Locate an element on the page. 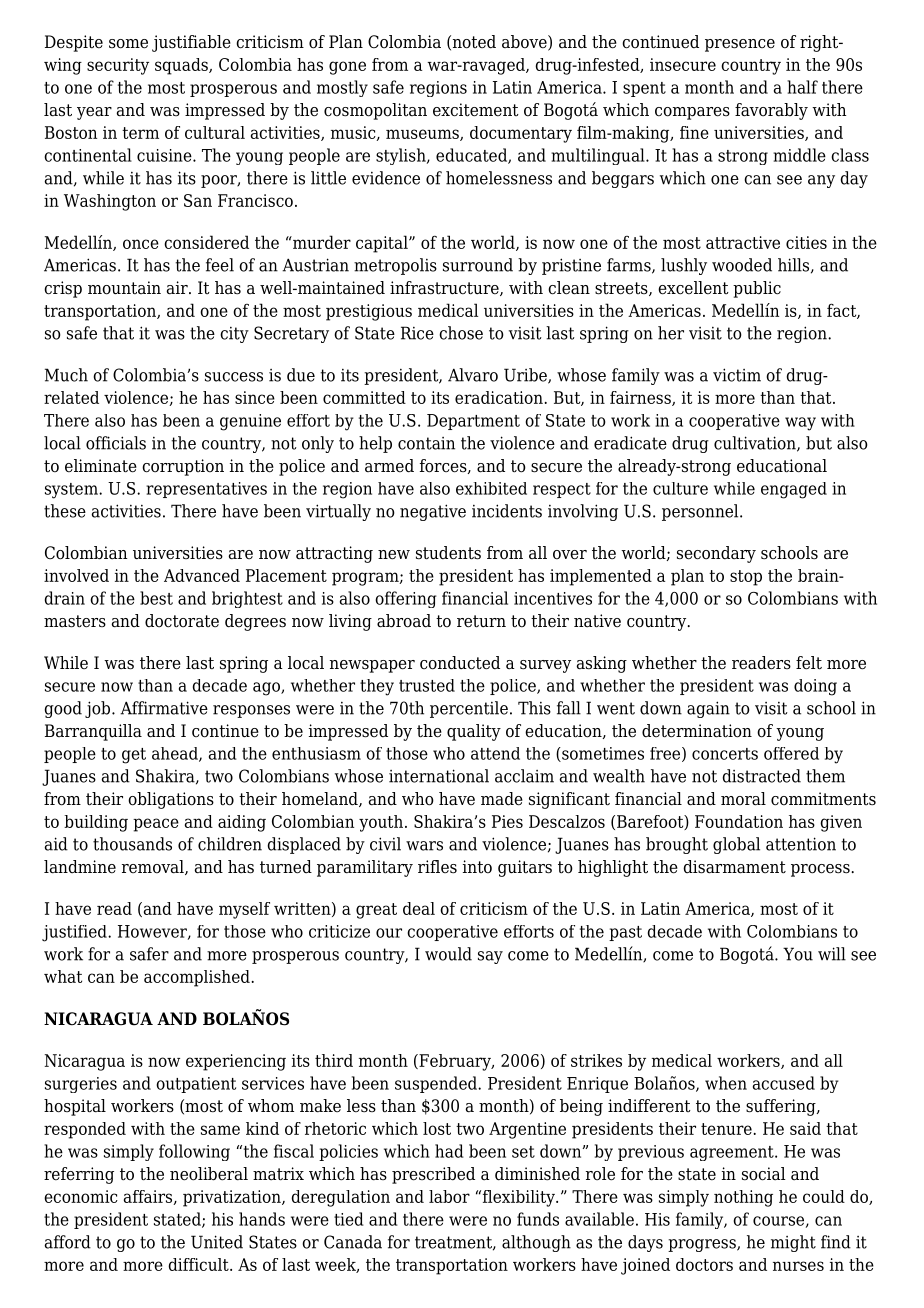 This image has width=924, height=1308. global is located at coordinates (736, 845).
